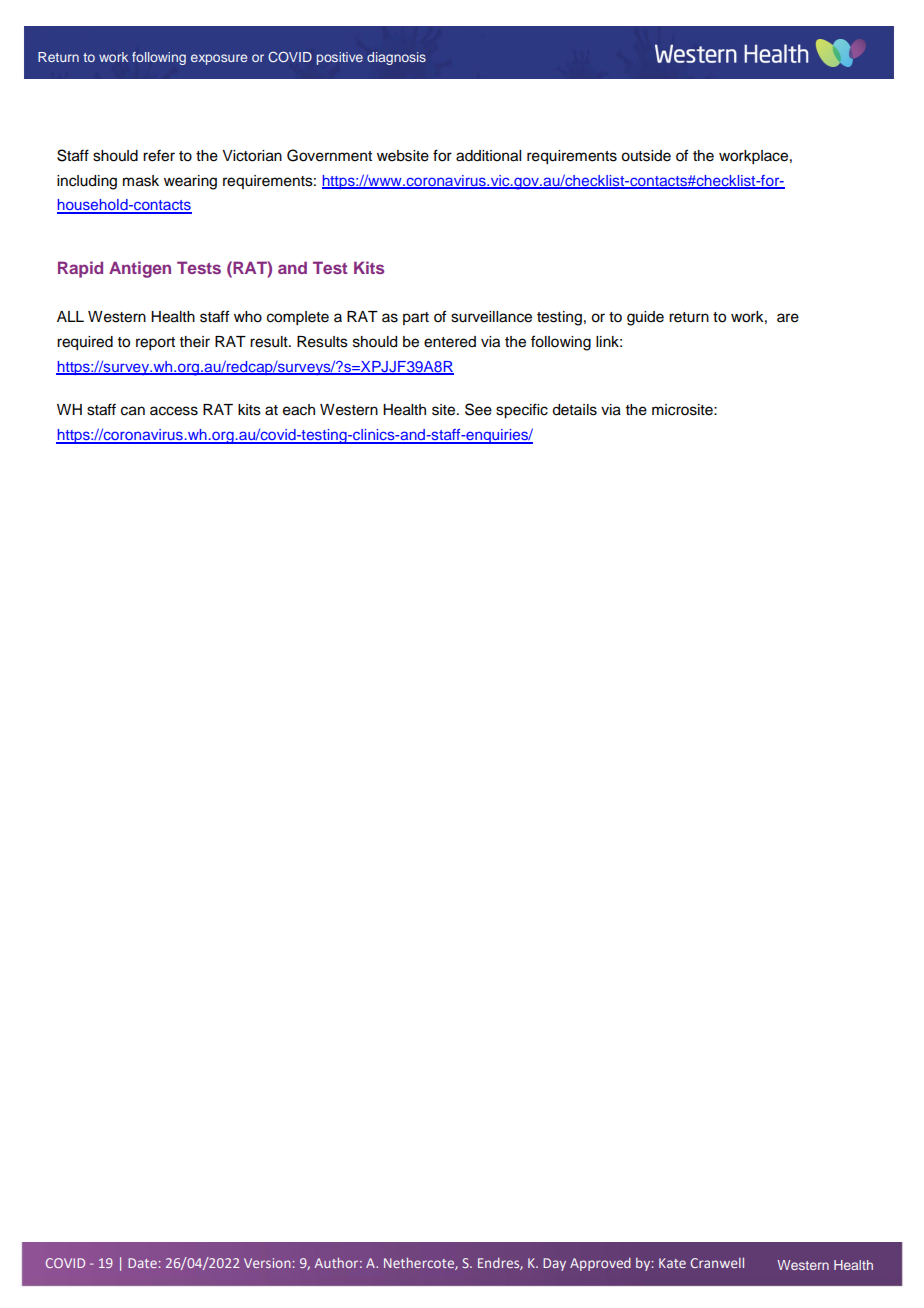 The width and height of the page is (924, 1308). What do you see at coordinates (574, 410) in the page?
I see `details` at bounding box center [574, 410].
